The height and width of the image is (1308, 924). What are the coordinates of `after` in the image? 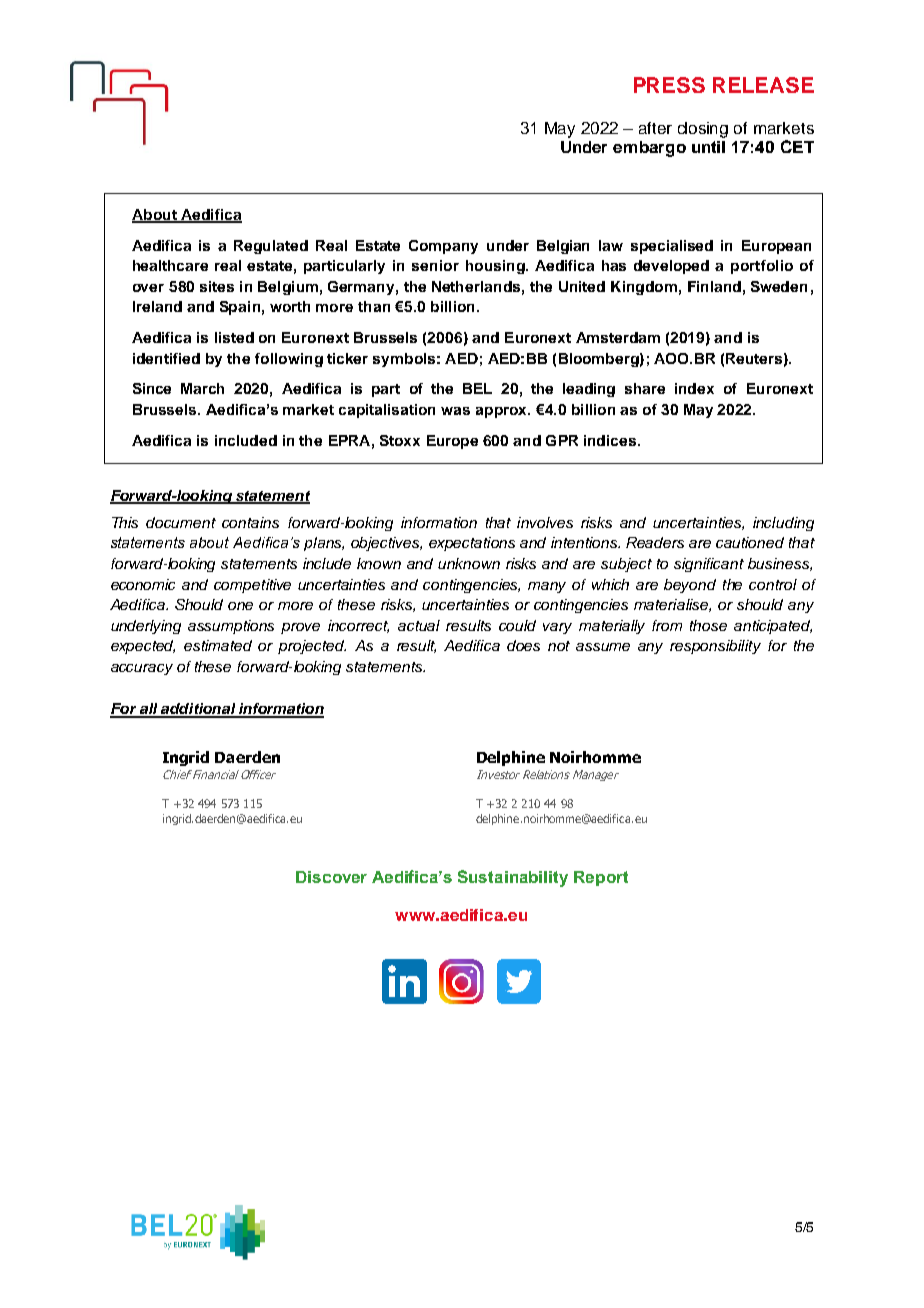 It's located at (655, 128).
